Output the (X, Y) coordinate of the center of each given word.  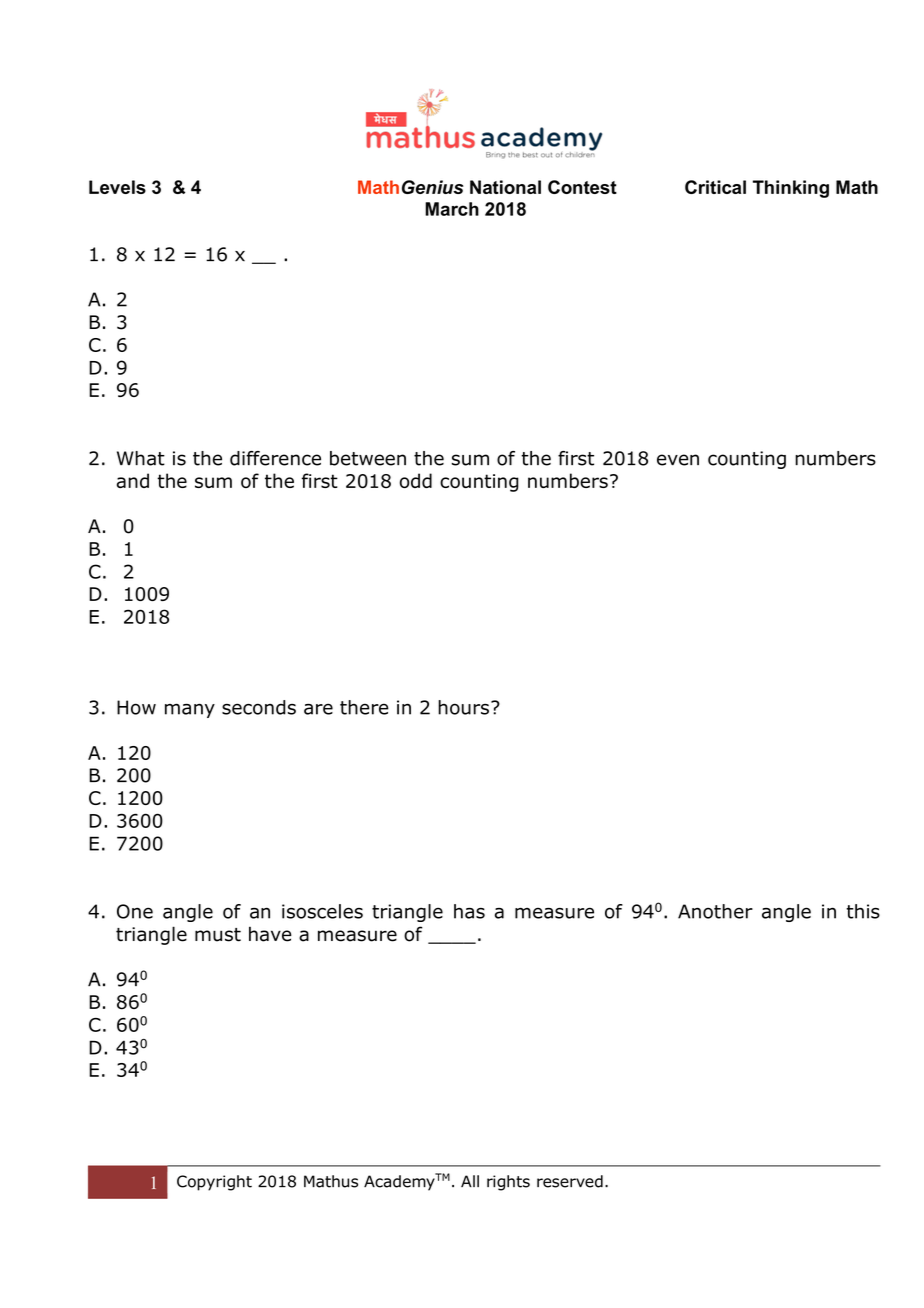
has (469, 911)
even (678, 460)
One (135, 911)
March (452, 209)
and (133, 480)
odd (416, 480)
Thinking (791, 189)
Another (715, 911)
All (470, 1181)
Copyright (214, 1183)
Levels (117, 187)
